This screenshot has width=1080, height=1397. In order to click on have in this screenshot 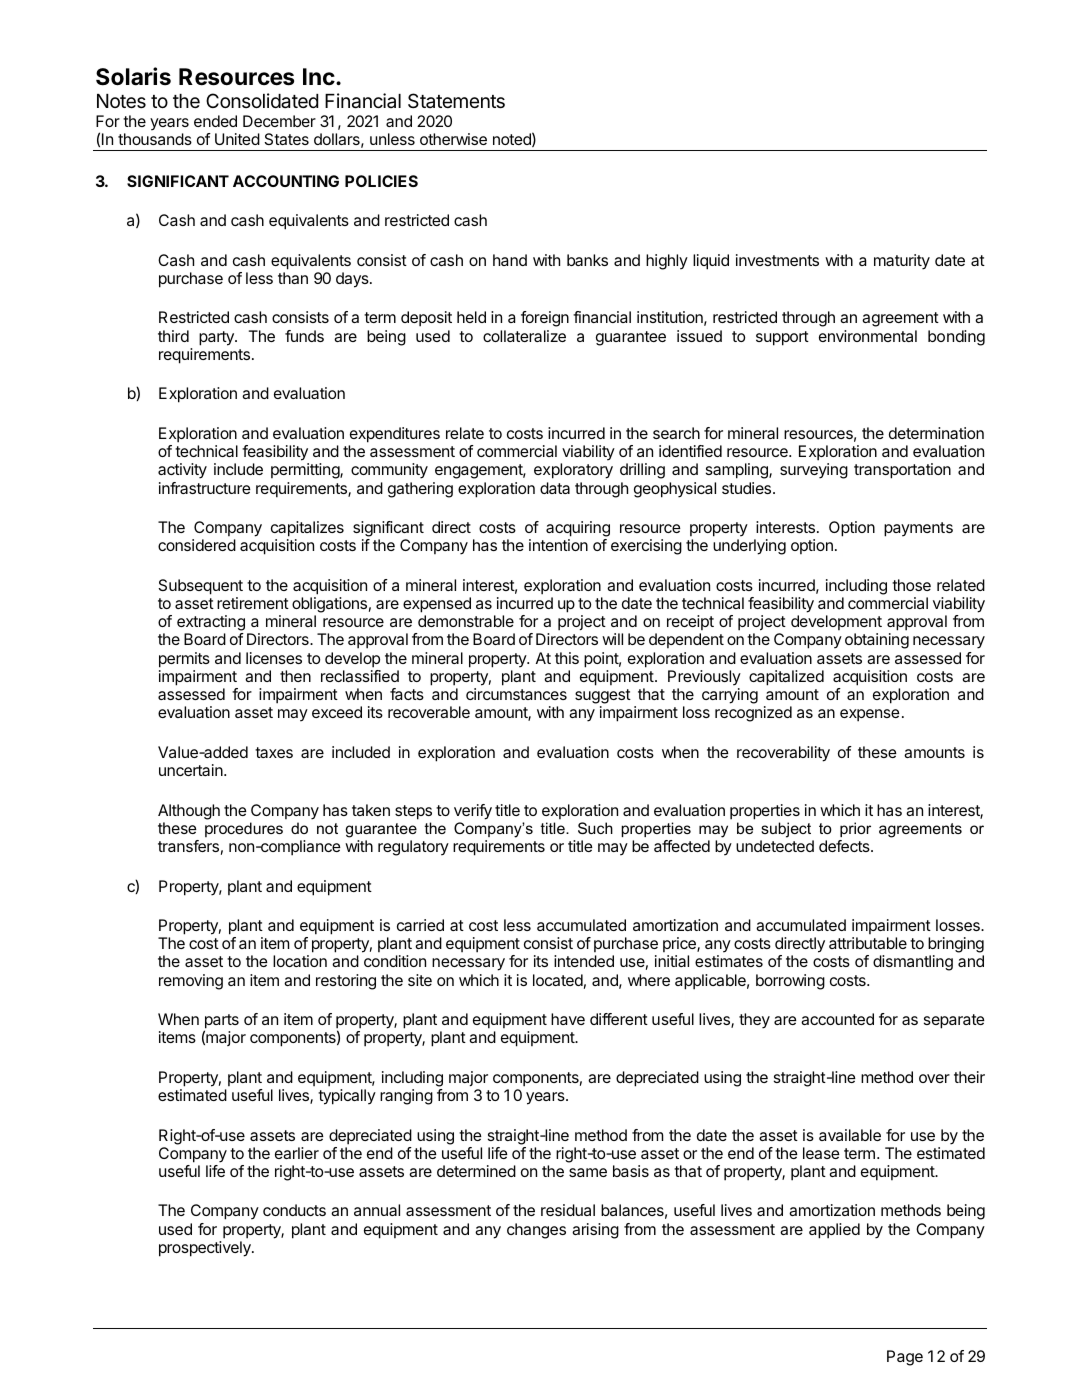, I will do `click(568, 1019)`.
